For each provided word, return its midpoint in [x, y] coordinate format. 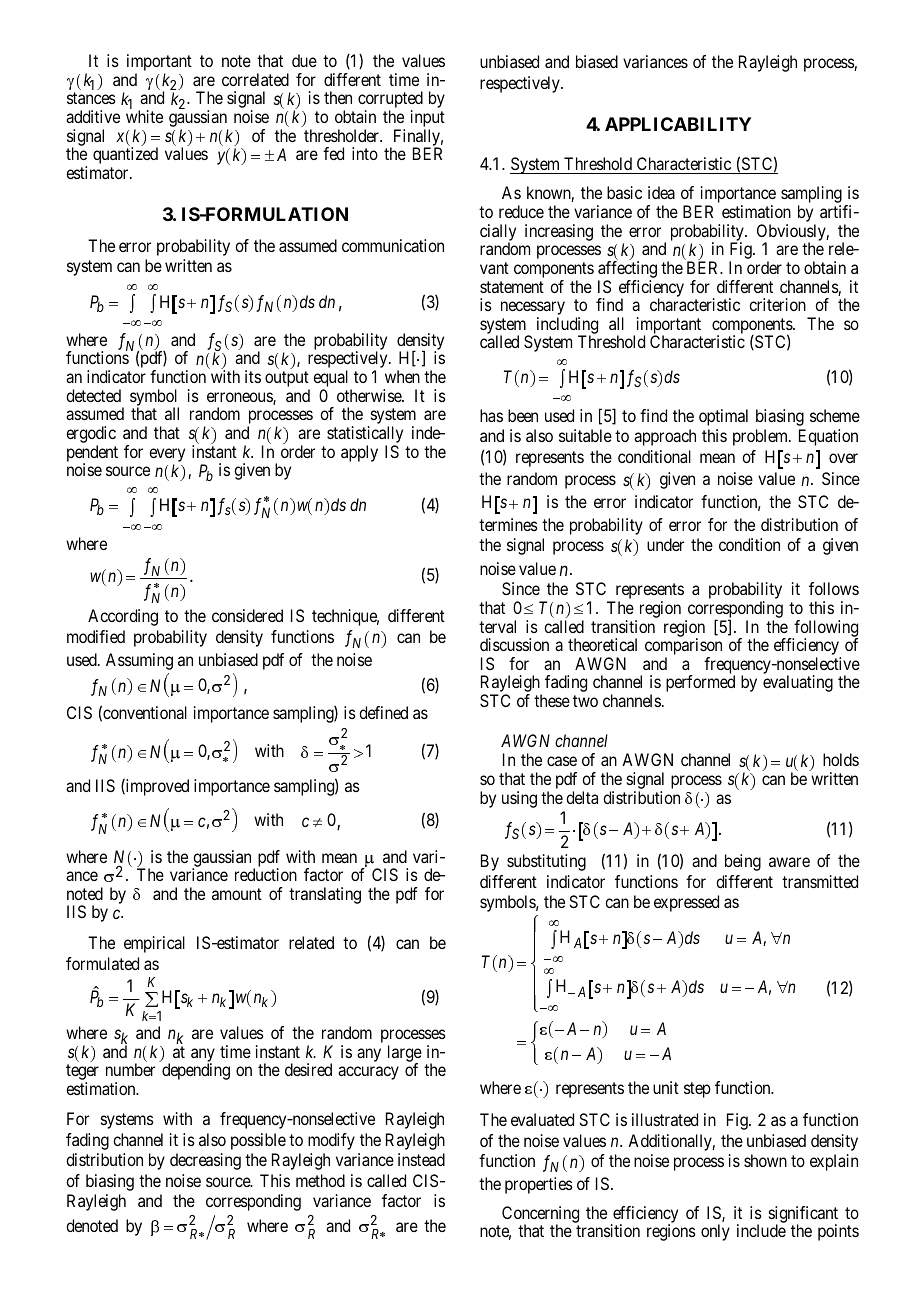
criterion [777, 304]
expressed [686, 903]
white [144, 116]
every [167, 455]
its [253, 376]
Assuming [139, 661]
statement [512, 287]
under [665, 544]
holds [841, 759]
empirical [154, 944]
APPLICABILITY [678, 124]
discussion [514, 644]
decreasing [205, 1161]
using [519, 799]
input [428, 120]
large [405, 1054]
